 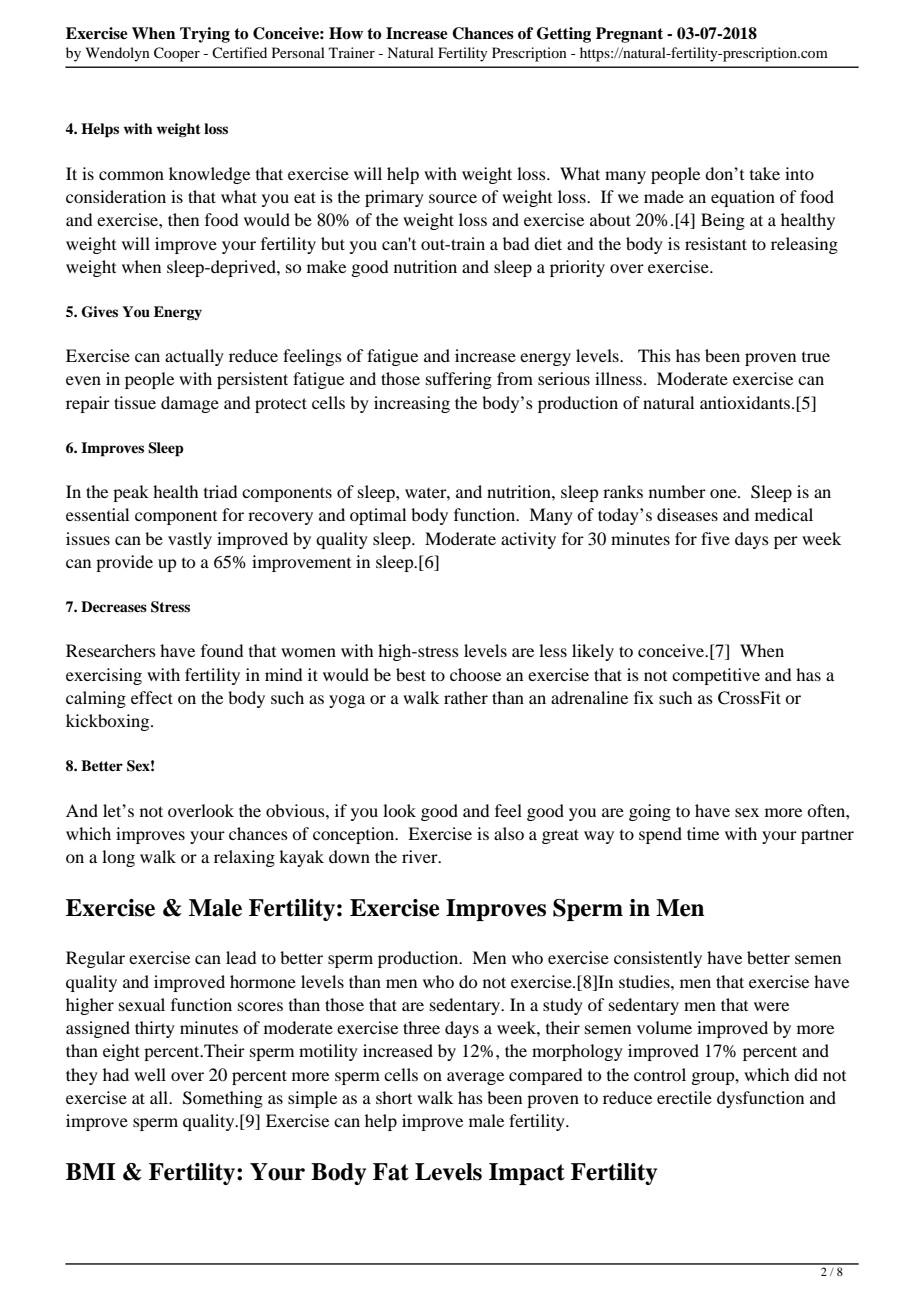 What do you see at coordinates (378, 516) in the screenshot?
I see `optimal` at bounding box center [378, 516].
